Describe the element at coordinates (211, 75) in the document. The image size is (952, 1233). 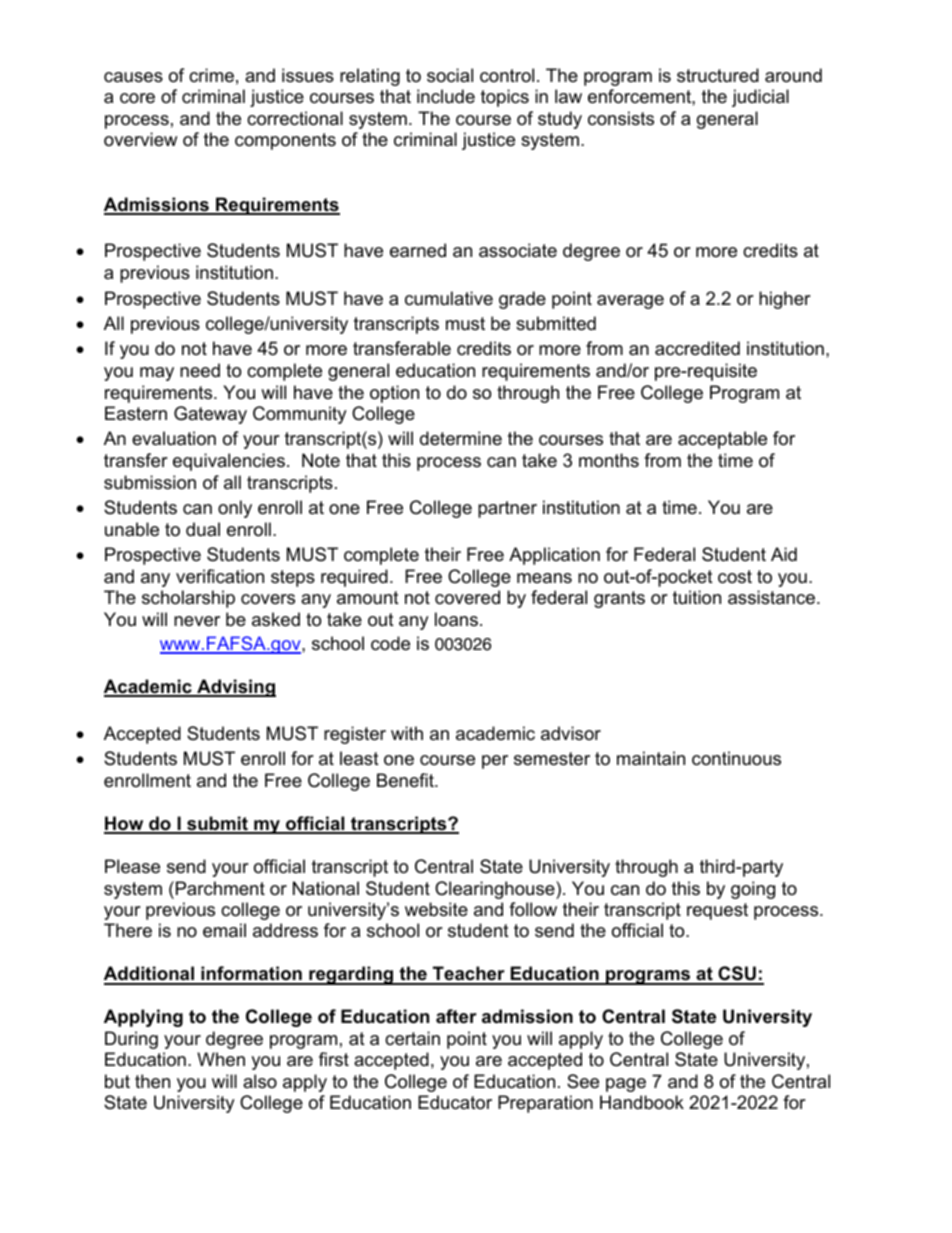
I see `crime` at that location.
